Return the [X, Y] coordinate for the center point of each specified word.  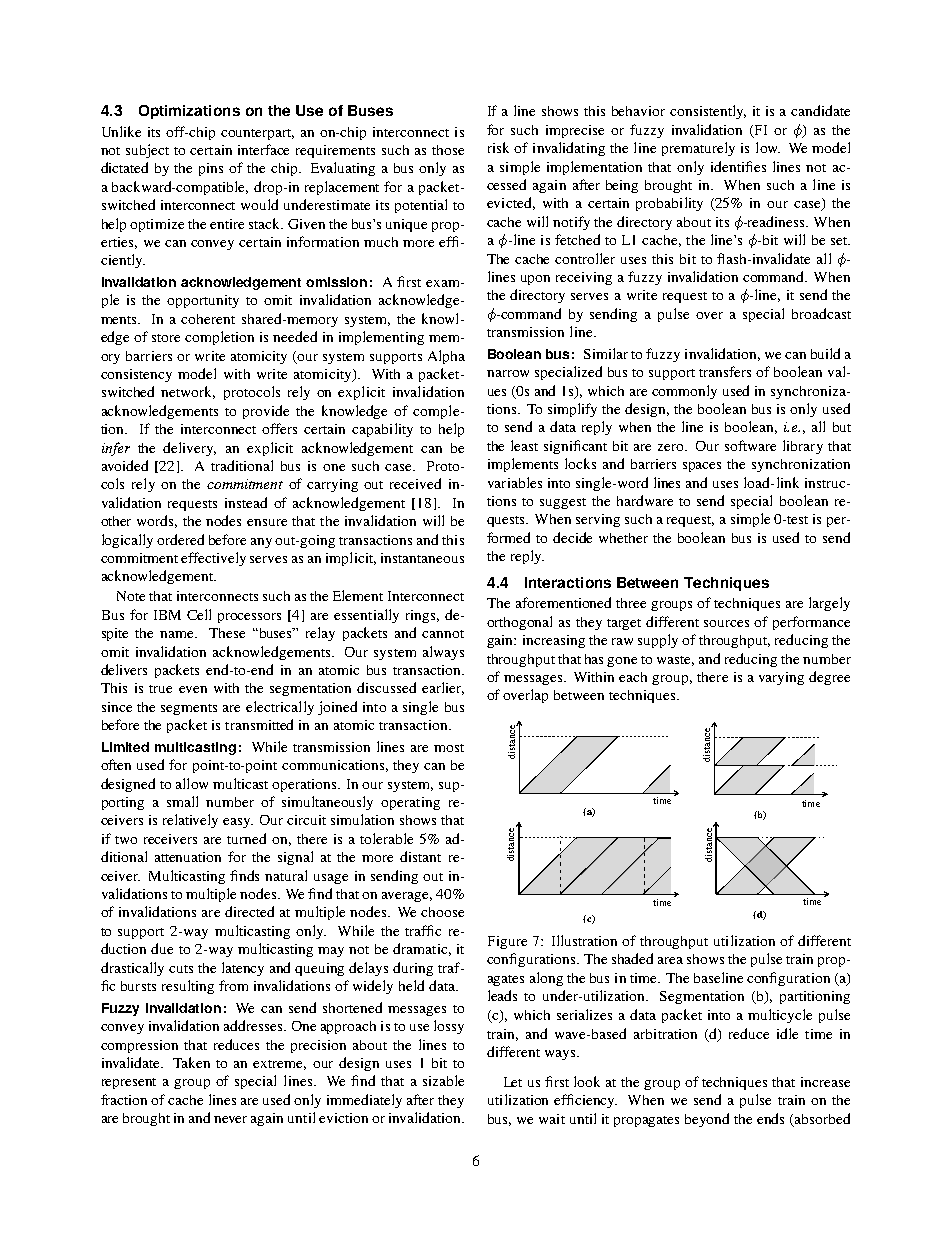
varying [781, 678]
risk [498, 147]
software [750, 445]
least [524, 445]
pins [211, 169]
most [449, 748]
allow [192, 783]
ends [770, 1118]
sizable [443, 1080]
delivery [189, 449]
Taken [191, 1062]
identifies [738, 166]
